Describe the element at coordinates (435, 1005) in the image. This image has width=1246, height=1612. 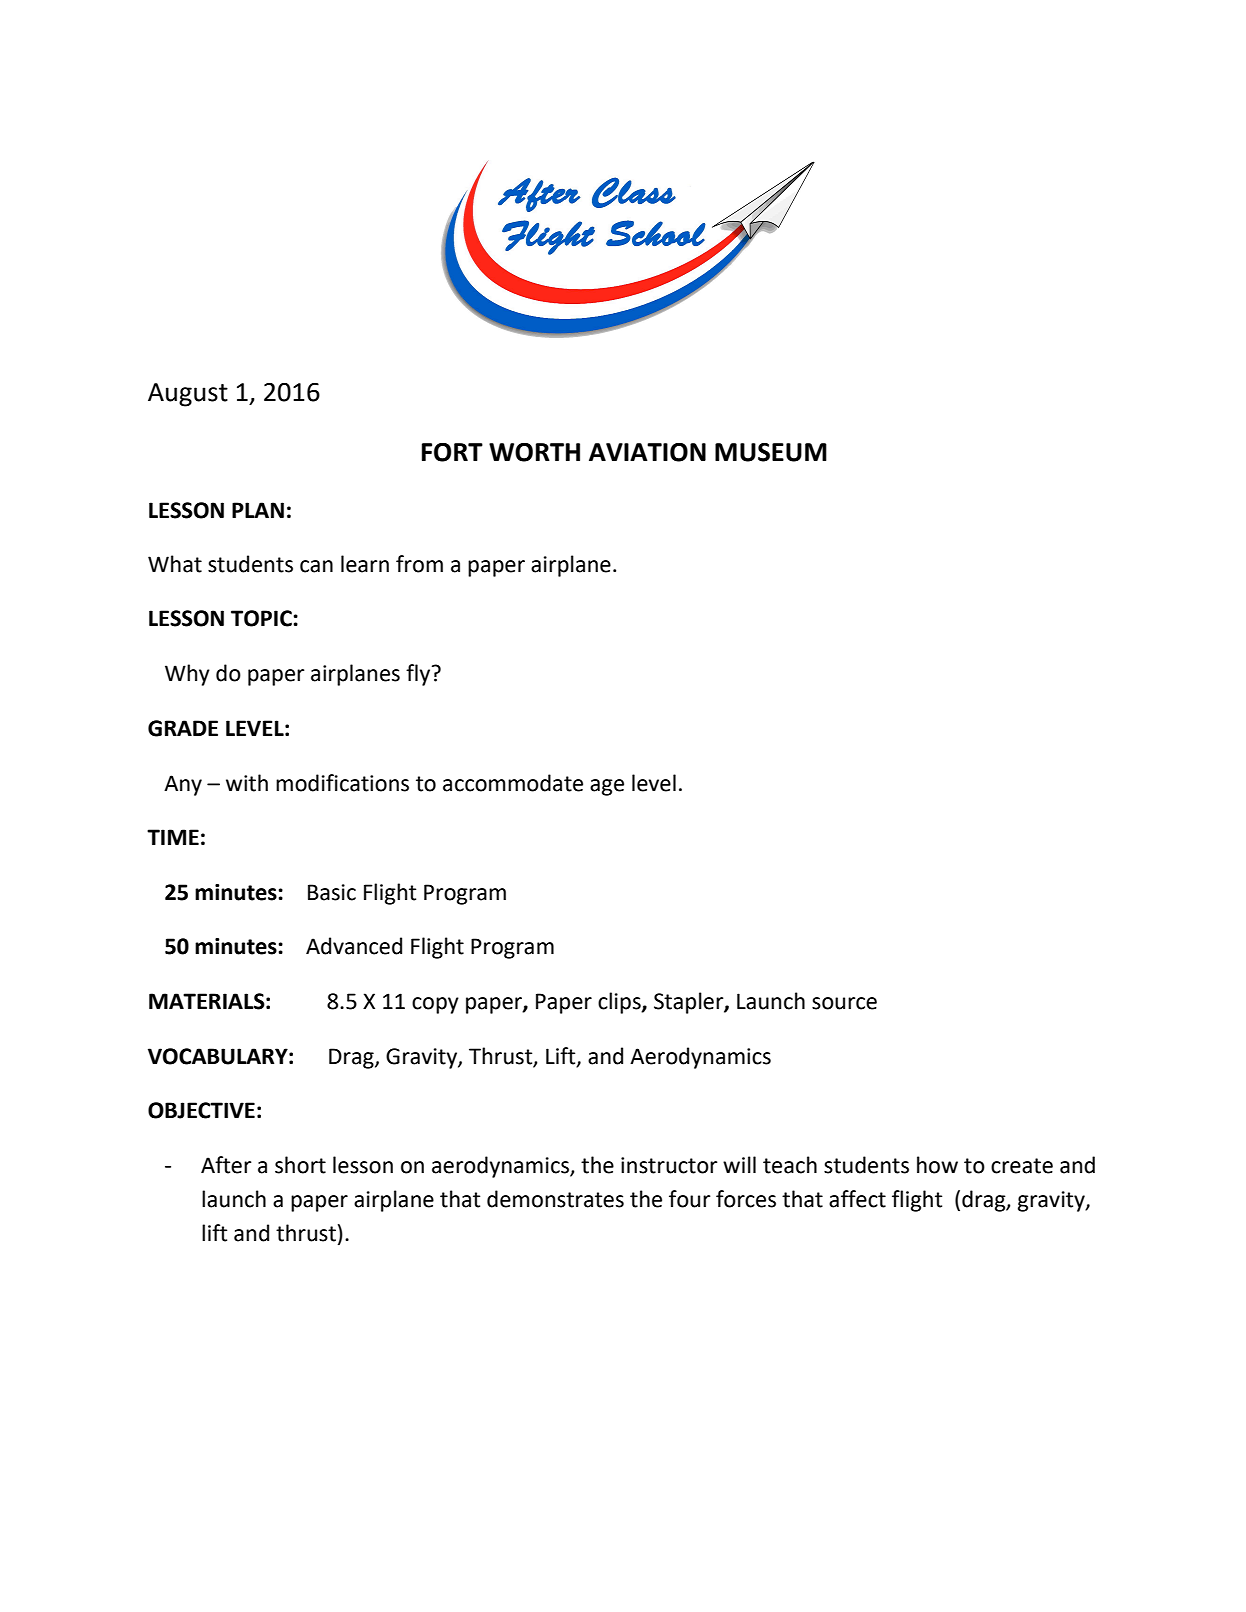
I see `copy` at that location.
